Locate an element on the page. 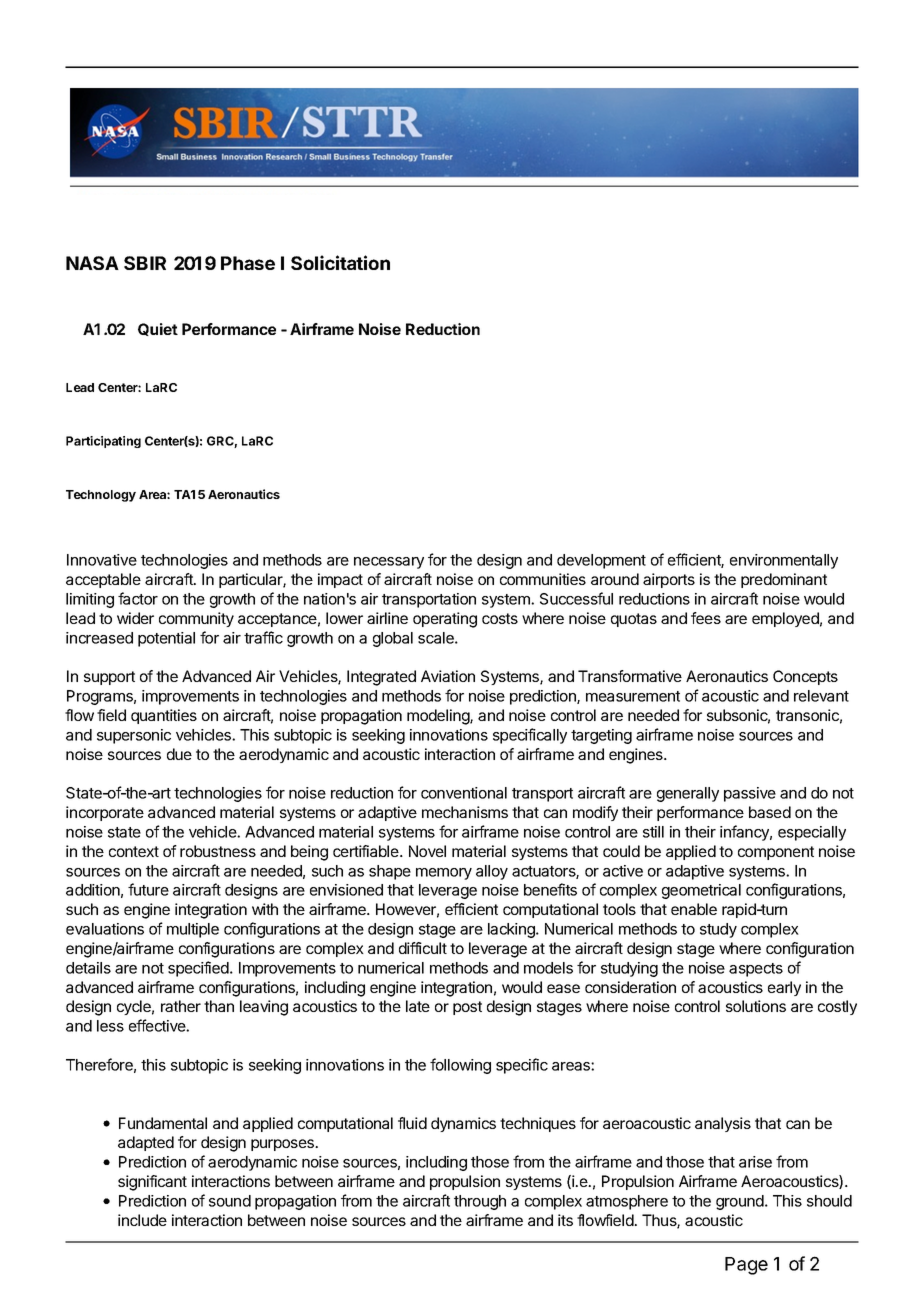  conventional is located at coordinates (464, 793).
